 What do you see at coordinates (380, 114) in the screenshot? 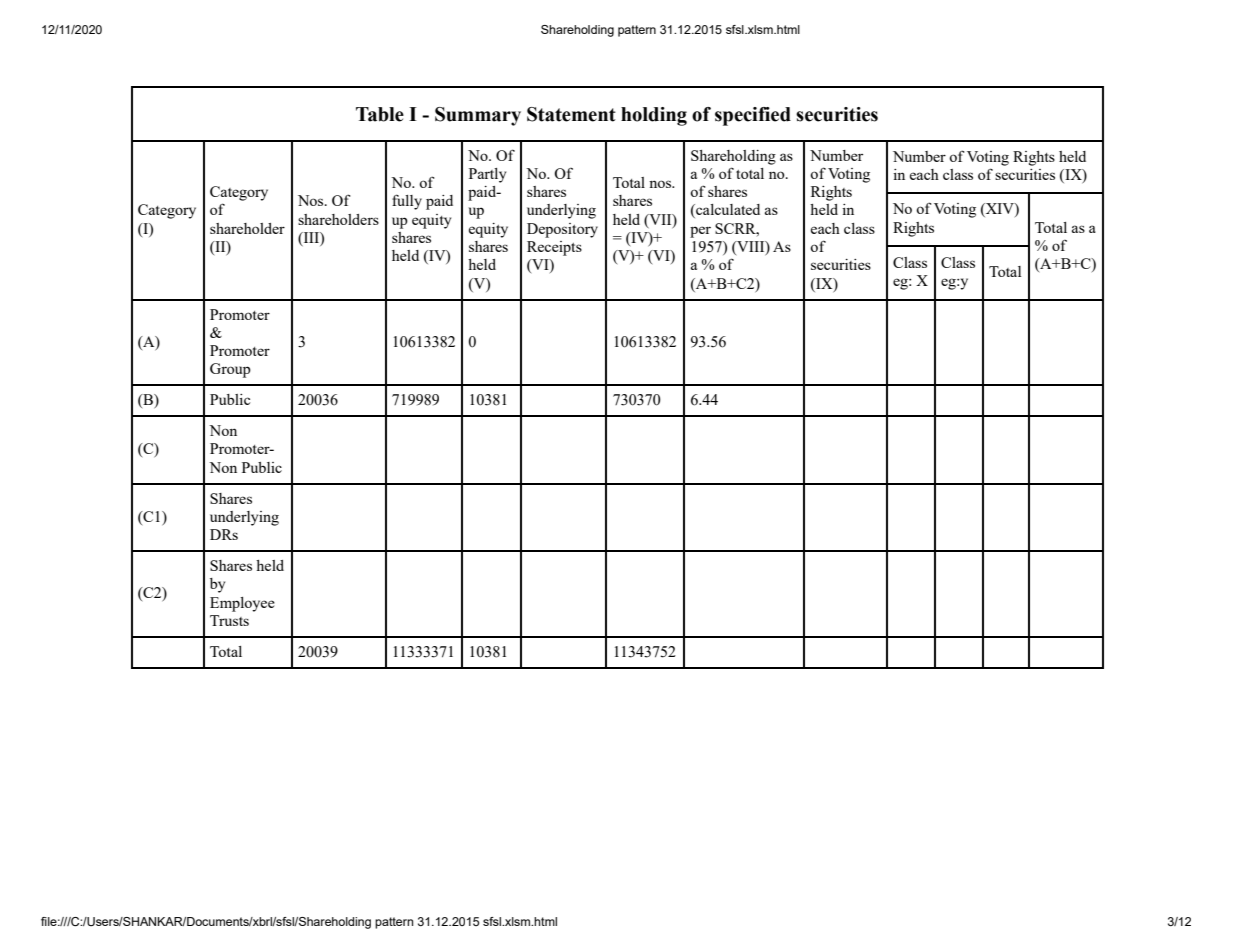
I see `Table` at bounding box center [380, 114].
